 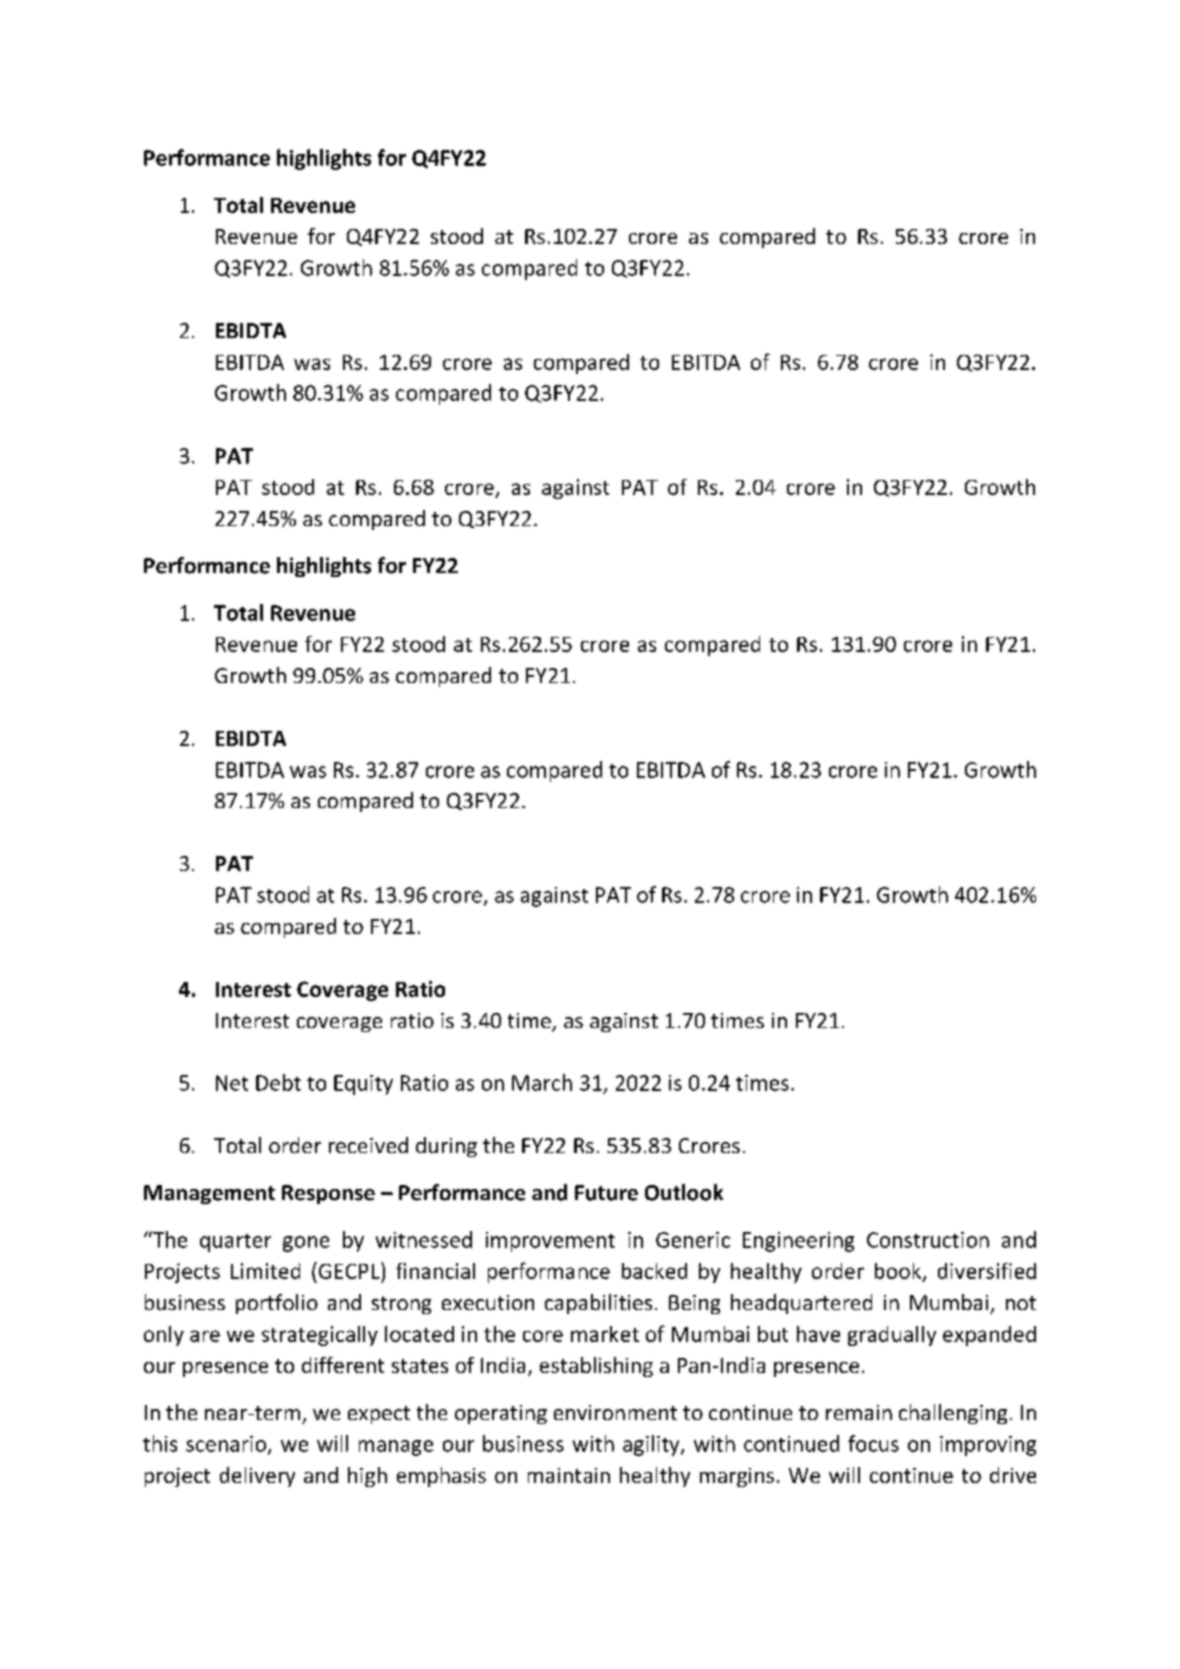 I want to click on Outlook, so click(x=684, y=1192).
